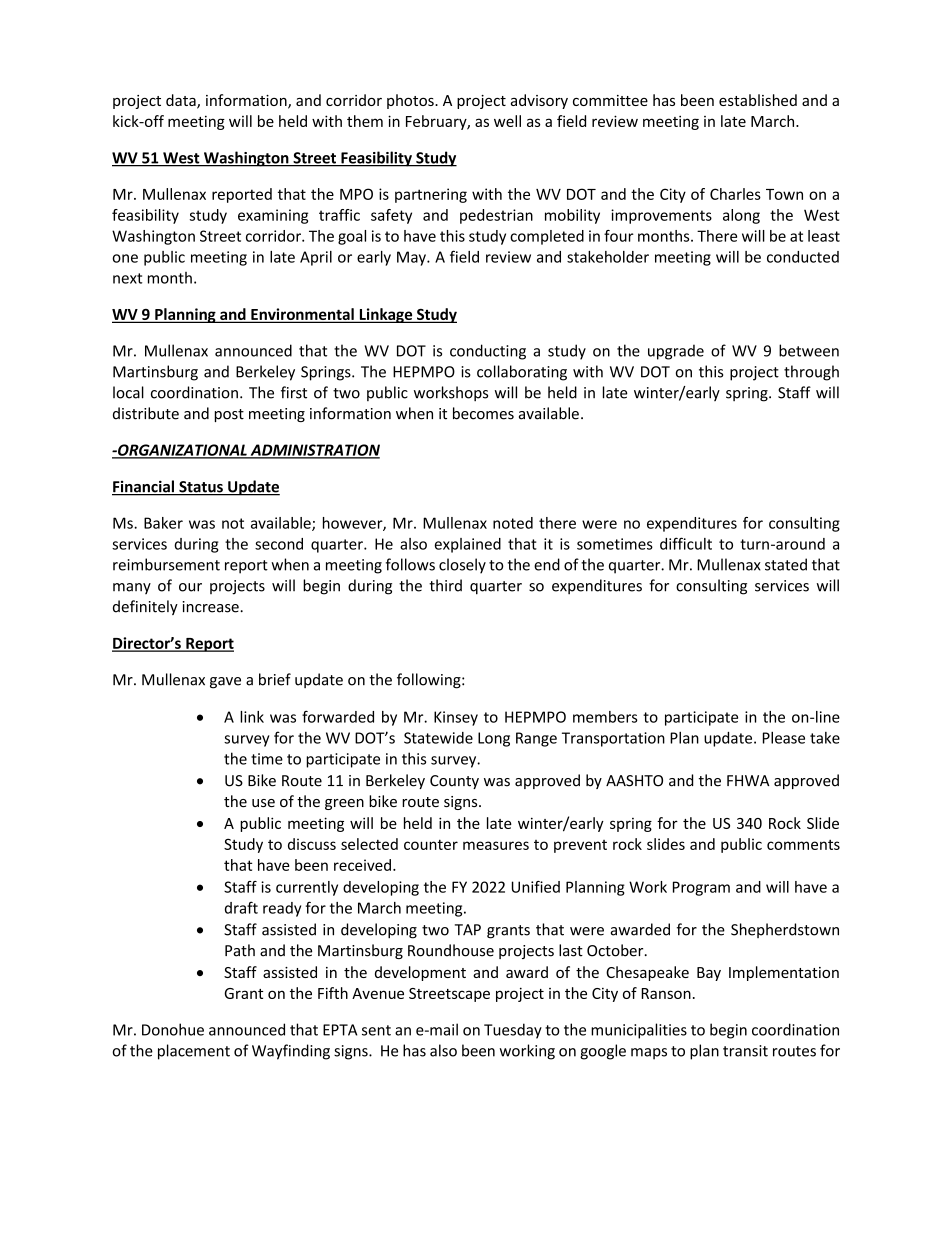  I want to click on Donohue, so click(173, 1029).
